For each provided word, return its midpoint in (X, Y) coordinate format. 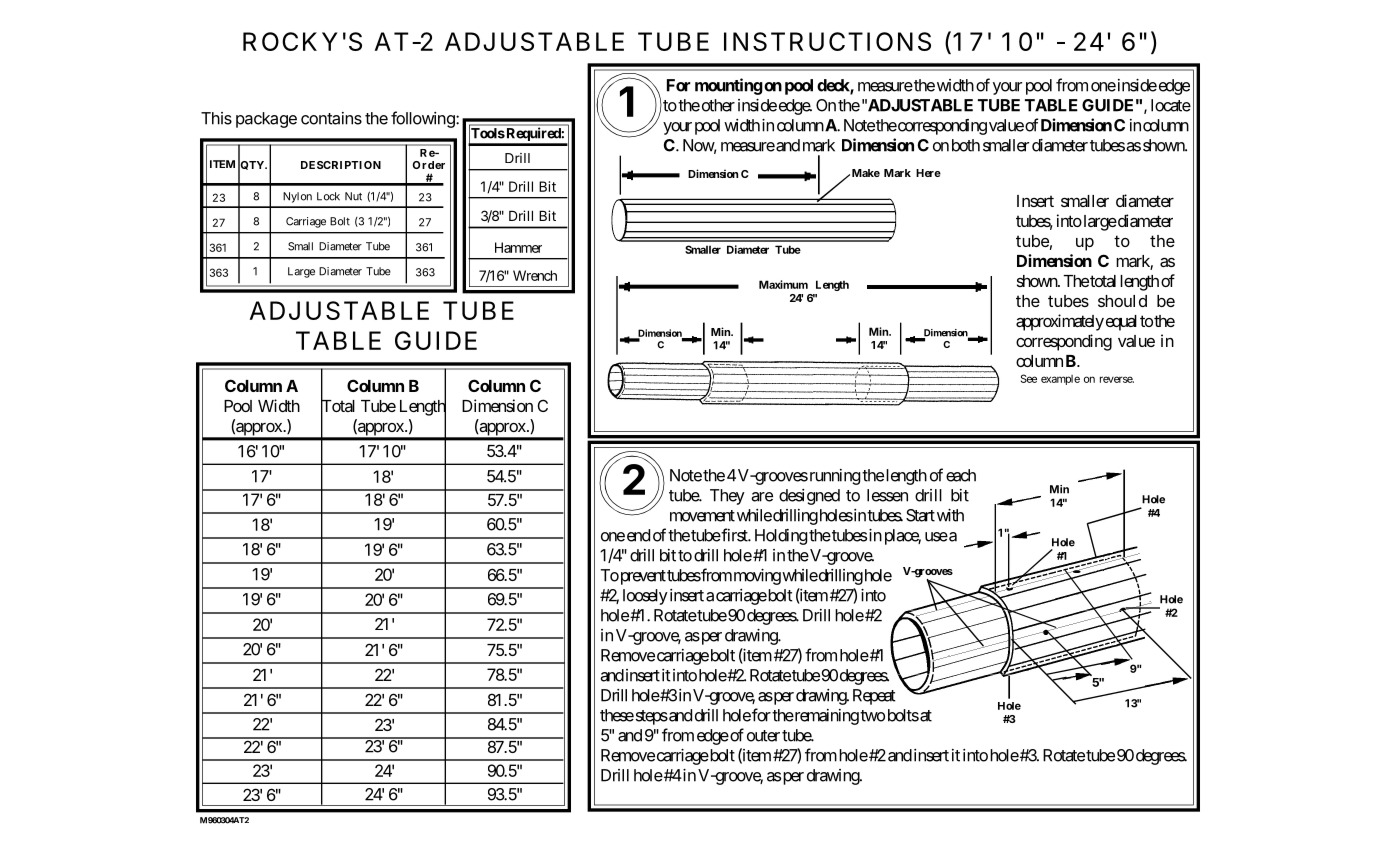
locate (1171, 105)
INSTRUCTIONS (827, 41)
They (727, 497)
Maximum (783, 284)
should (1122, 301)
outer (763, 736)
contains (331, 118)
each (961, 475)
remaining (826, 717)
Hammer (518, 247)
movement (702, 516)
